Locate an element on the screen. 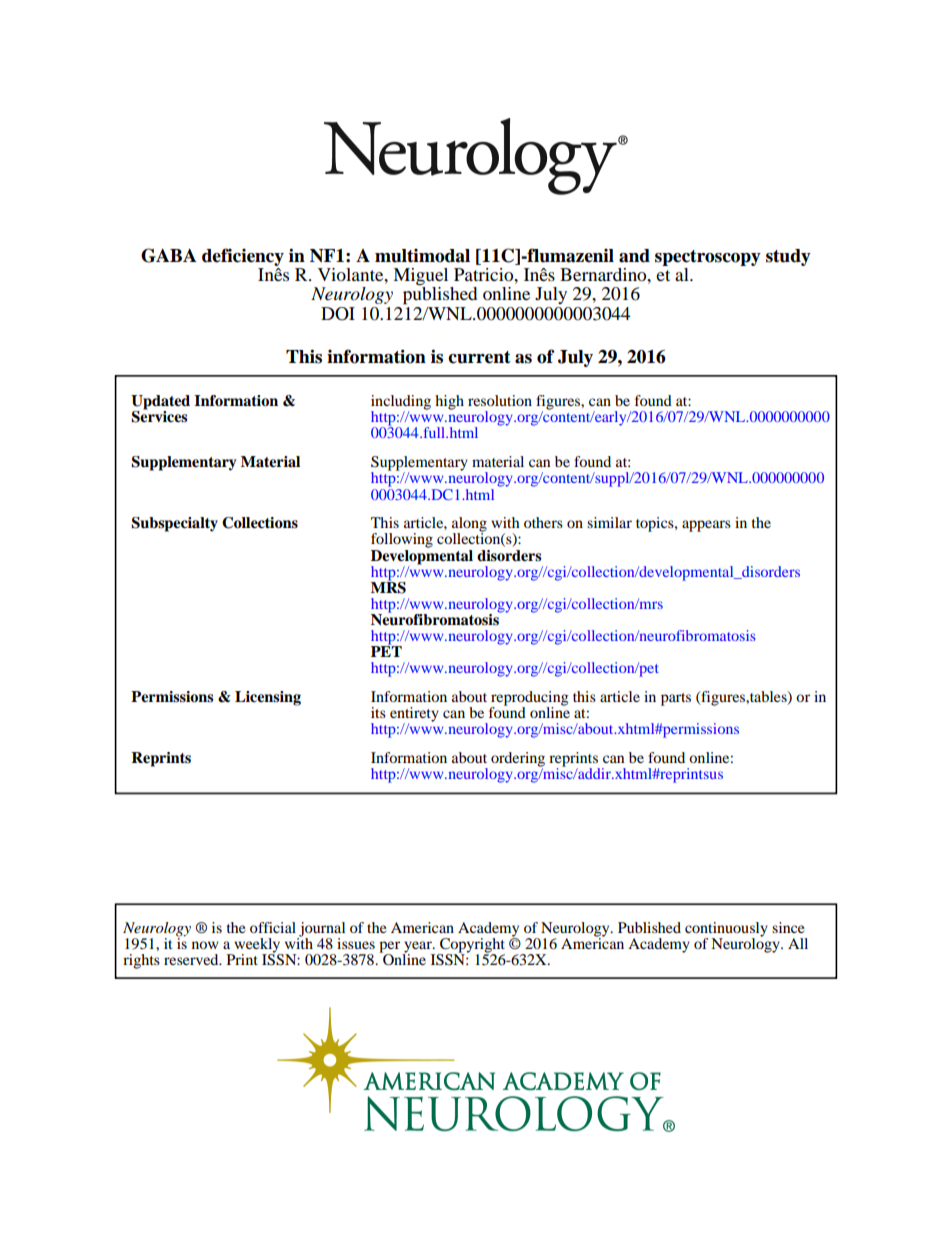  parts is located at coordinates (676, 699).
